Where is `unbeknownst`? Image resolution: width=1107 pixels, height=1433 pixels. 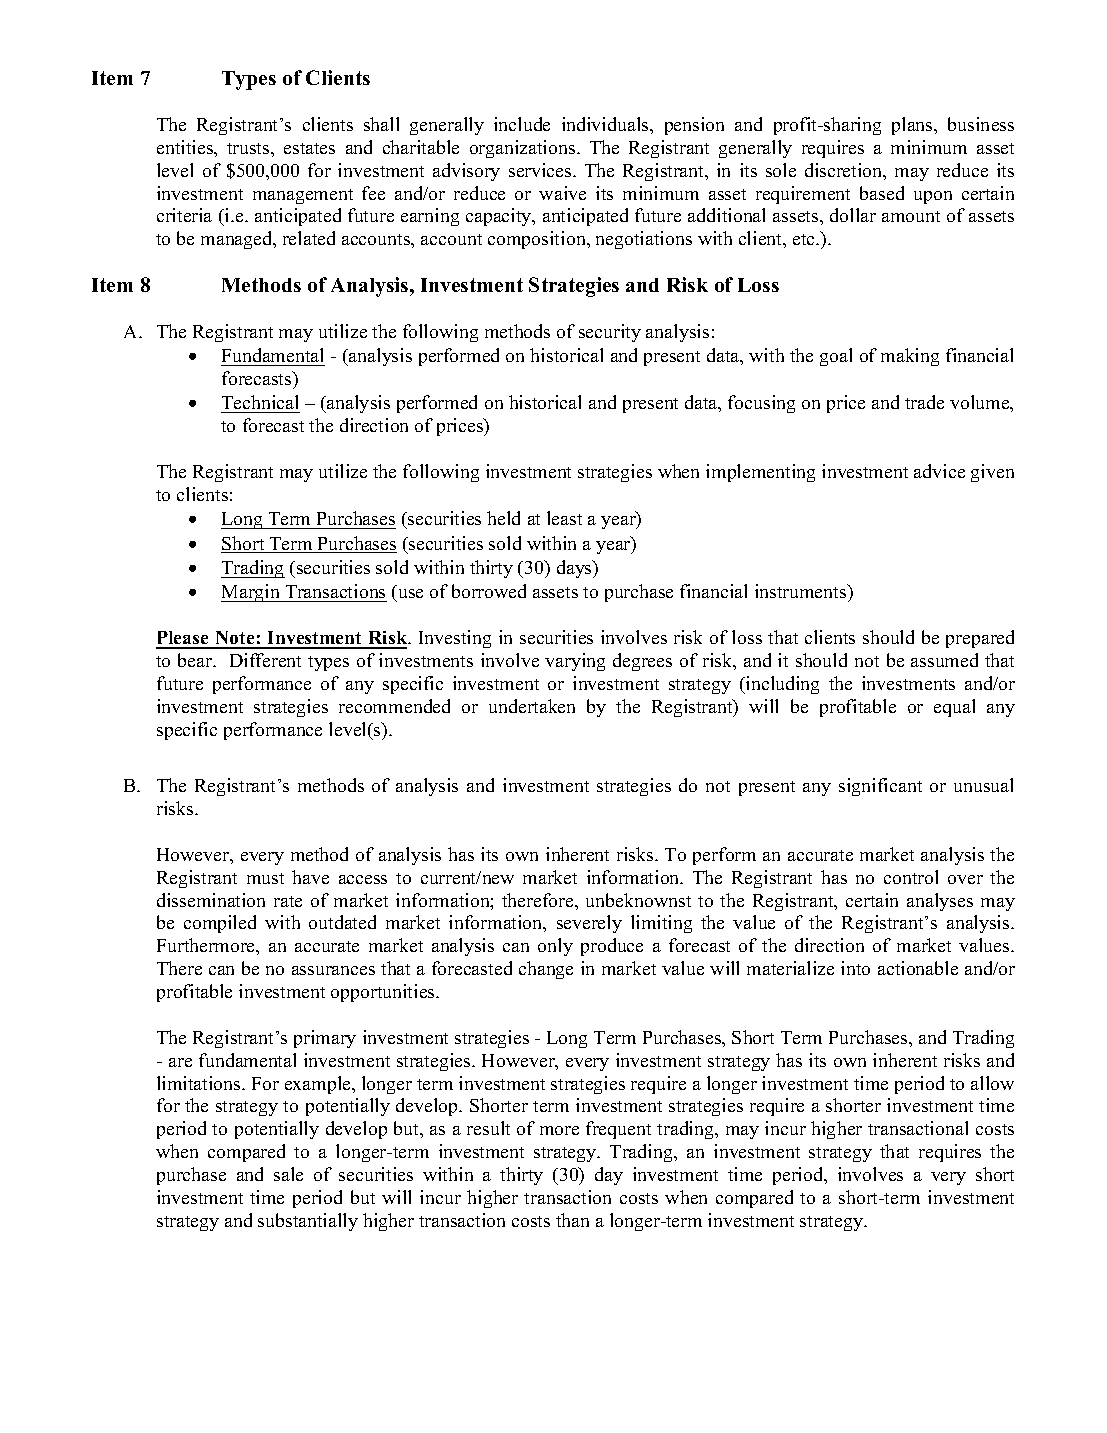 unbeknownst is located at coordinates (638, 900).
